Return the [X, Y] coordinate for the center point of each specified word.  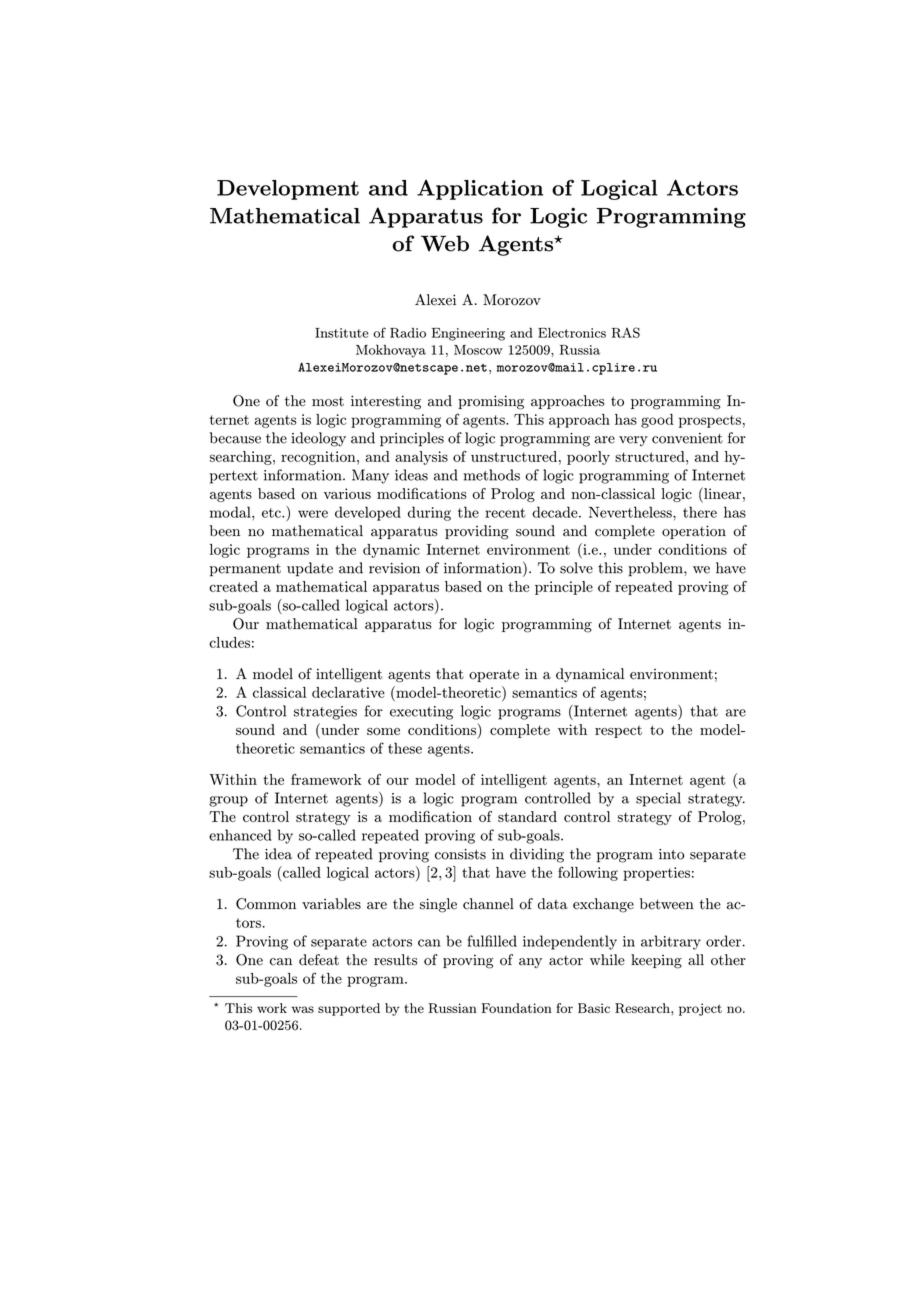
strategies [325, 713]
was [303, 1009]
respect [618, 731]
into [671, 854]
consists [460, 854]
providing [476, 532]
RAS [626, 332]
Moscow [478, 350]
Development [288, 190]
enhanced [240, 835]
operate [494, 676]
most [328, 402]
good [657, 421]
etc [272, 513]
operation [694, 532]
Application [480, 190]
